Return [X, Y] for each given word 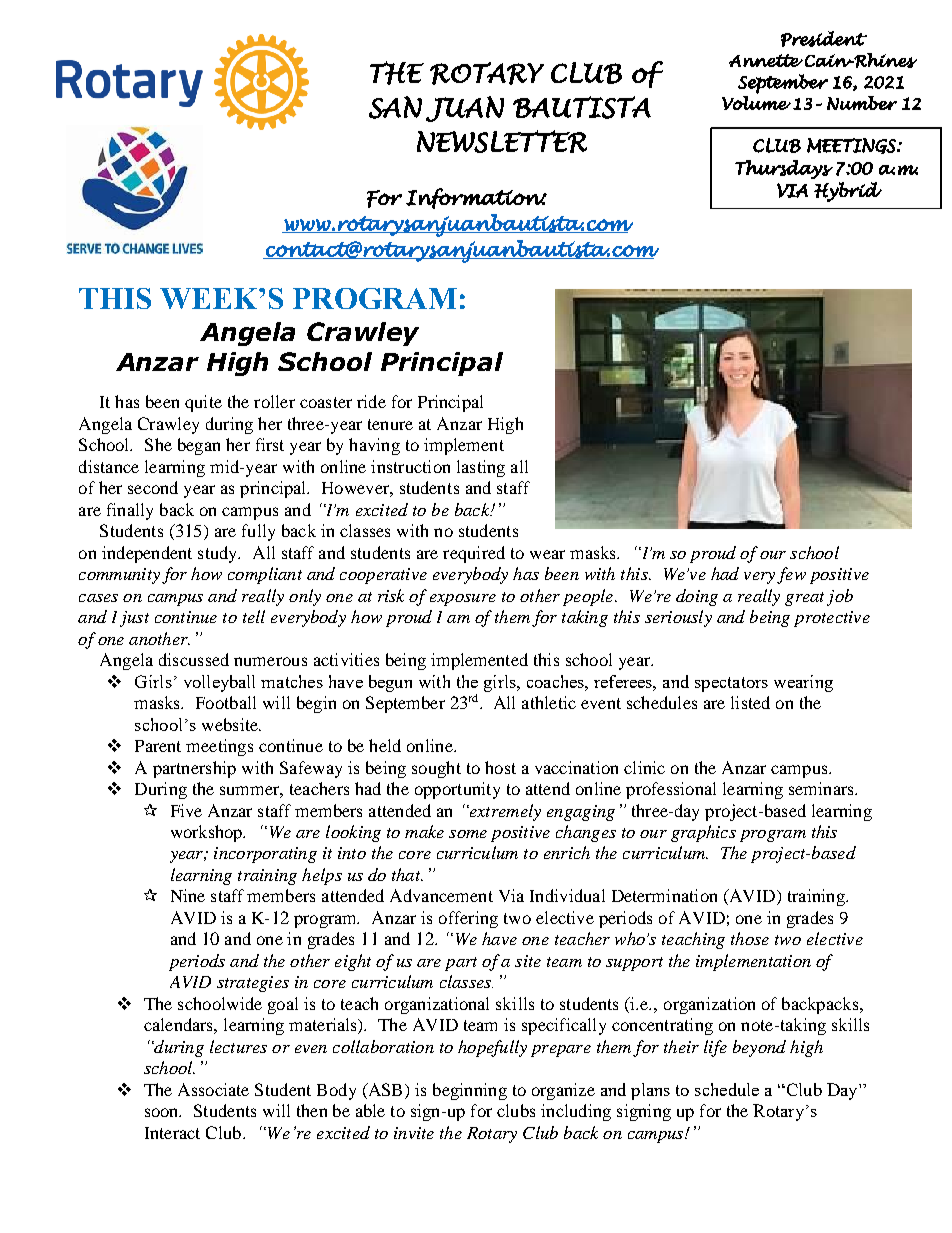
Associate [213, 1089]
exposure [463, 600]
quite [203, 403]
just [134, 619]
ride [371, 401]
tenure [390, 424]
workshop [208, 833]
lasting [481, 468]
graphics [703, 833]
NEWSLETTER [502, 141]
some [468, 834]
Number [862, 103]
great [804, 599]
